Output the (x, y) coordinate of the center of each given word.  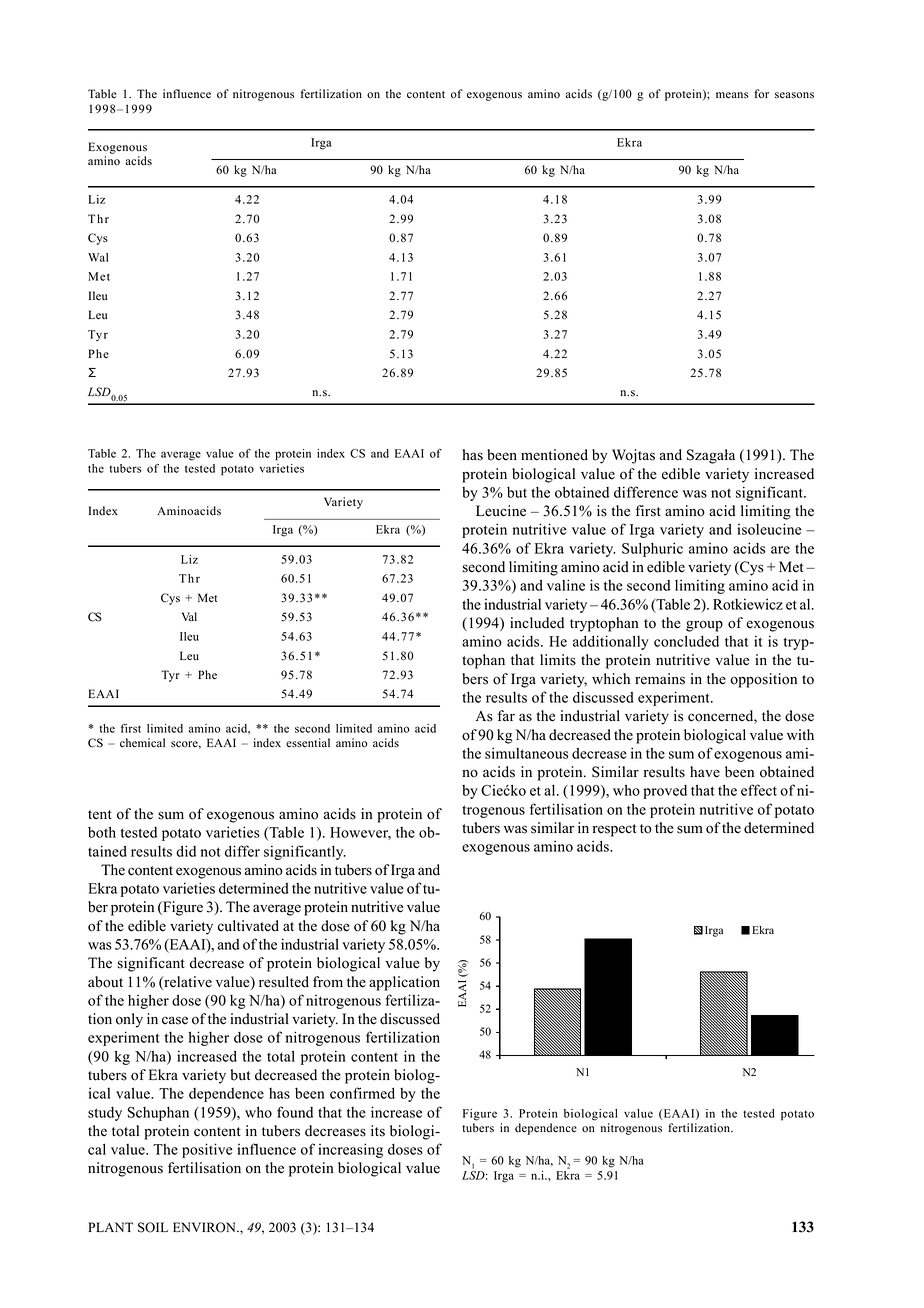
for (761, 94)
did (186, 851)
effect (759, 790)
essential (308, 743)
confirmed (362, 1093)
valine (566, 585)
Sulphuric (652, 549)
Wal (98, 257)
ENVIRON (205, 1227)
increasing (350, 1150)
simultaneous (526, 753)
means (732, 95)
